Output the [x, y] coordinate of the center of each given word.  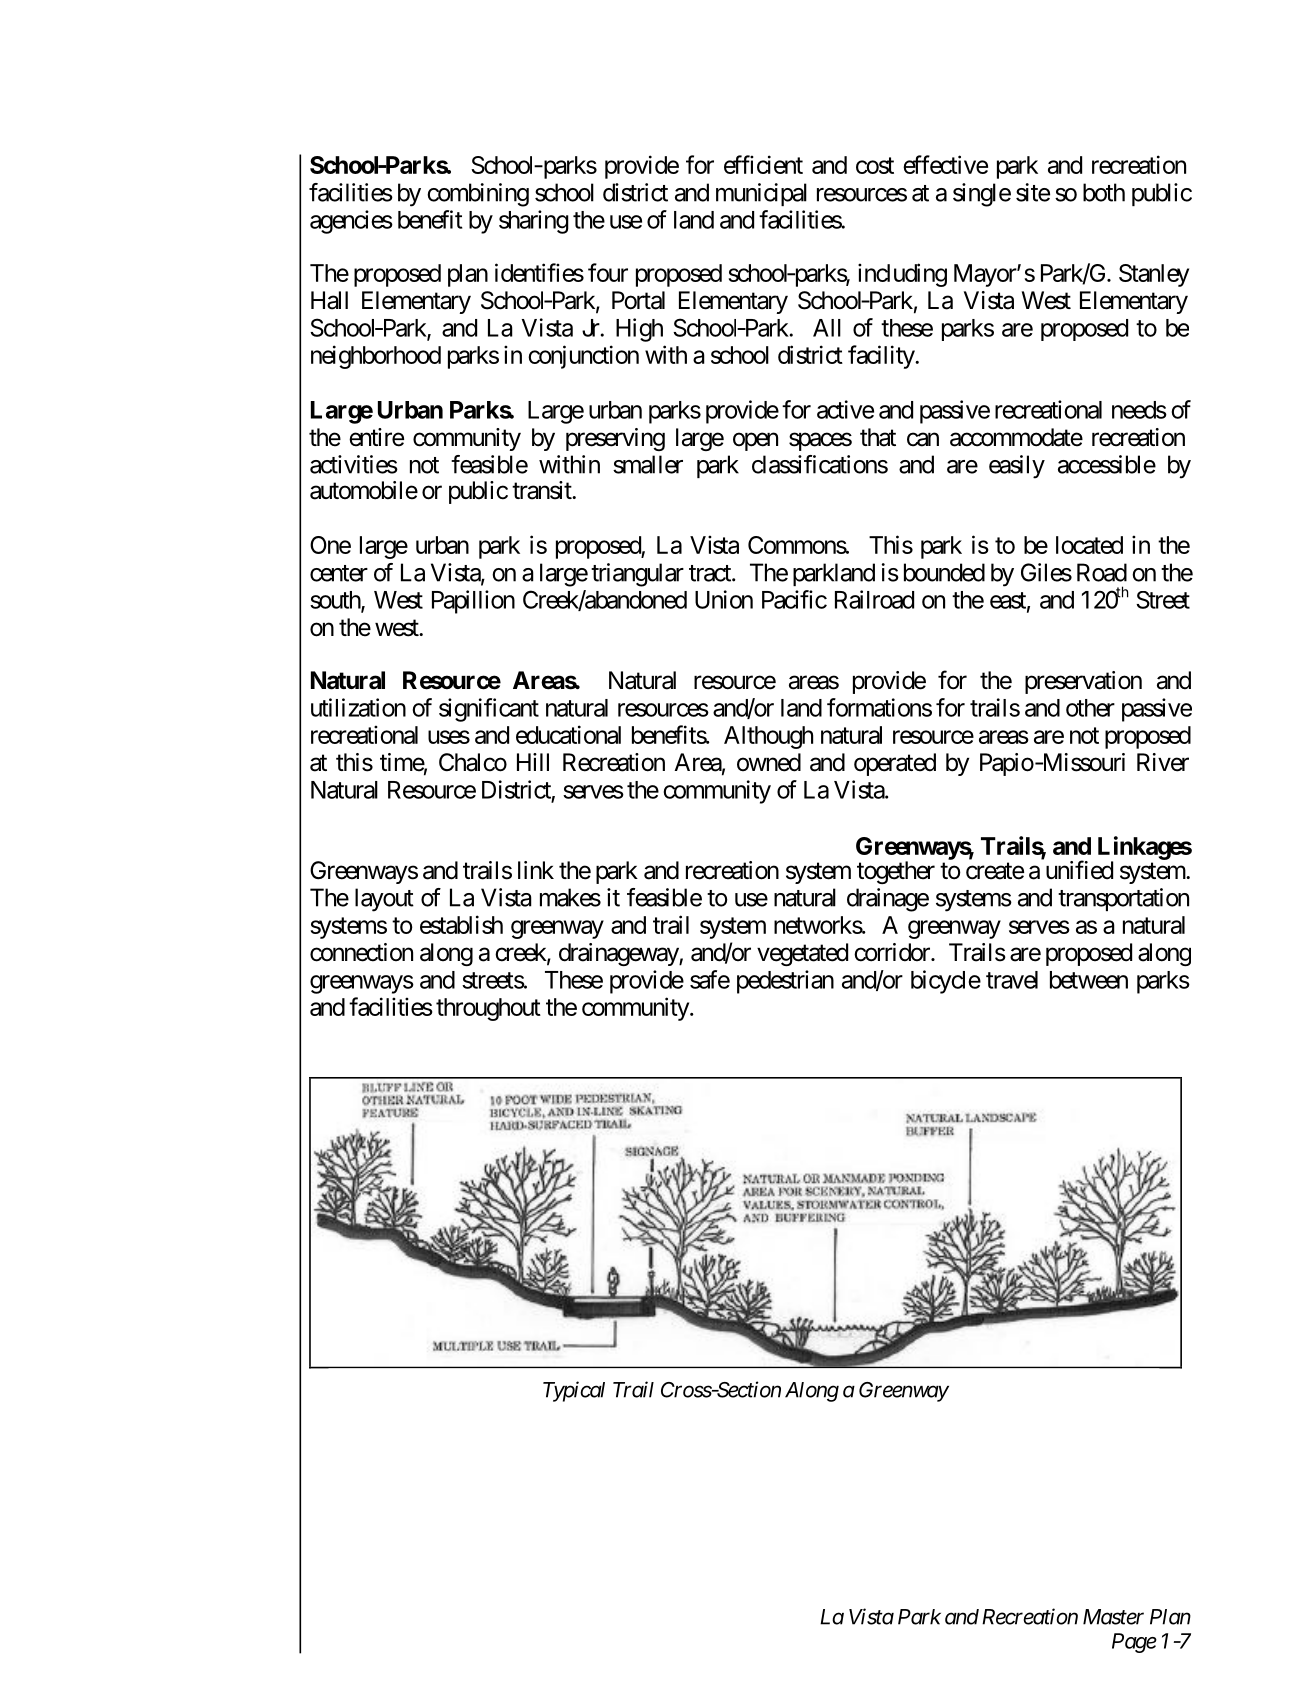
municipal [761, 194]
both [1104, 192]
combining [478, 195]
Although [768, 737]
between [1089, 980]
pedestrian [785, 982]
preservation [1083, 682]
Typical [574, 1391]
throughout [488, 1009]
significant [489, 710]
